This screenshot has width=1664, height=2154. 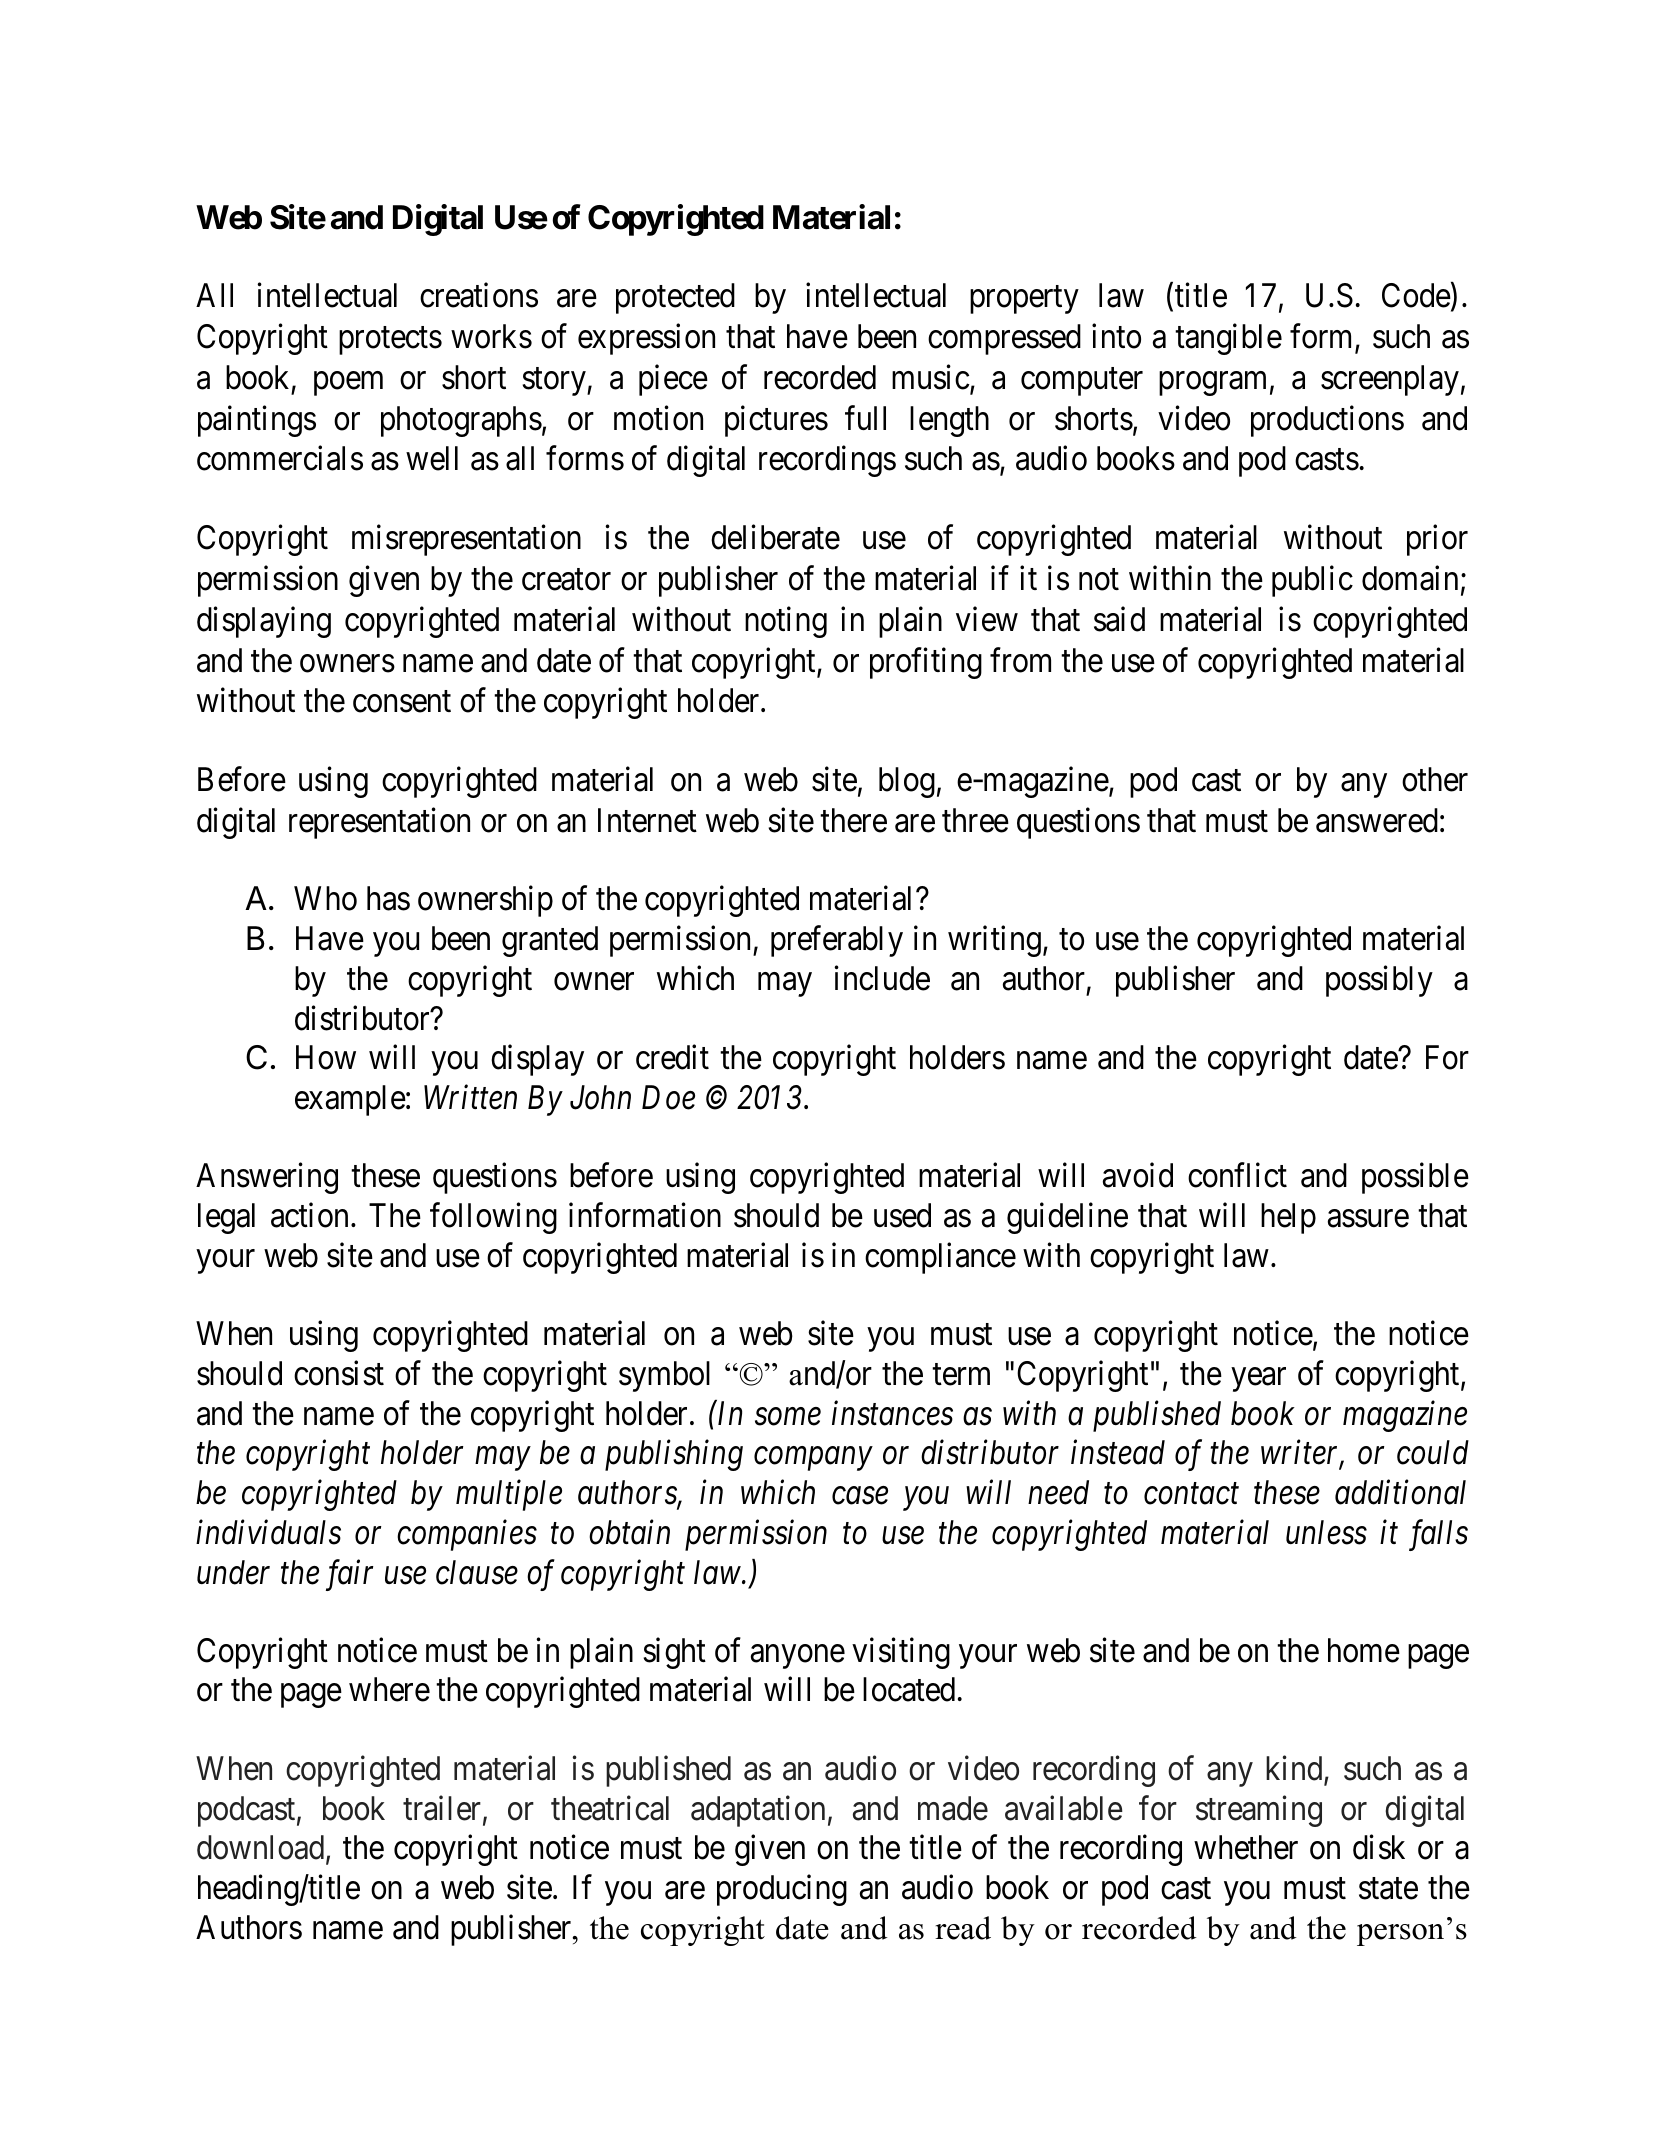 I want to click on producing, so click(x=782, y=1890).
